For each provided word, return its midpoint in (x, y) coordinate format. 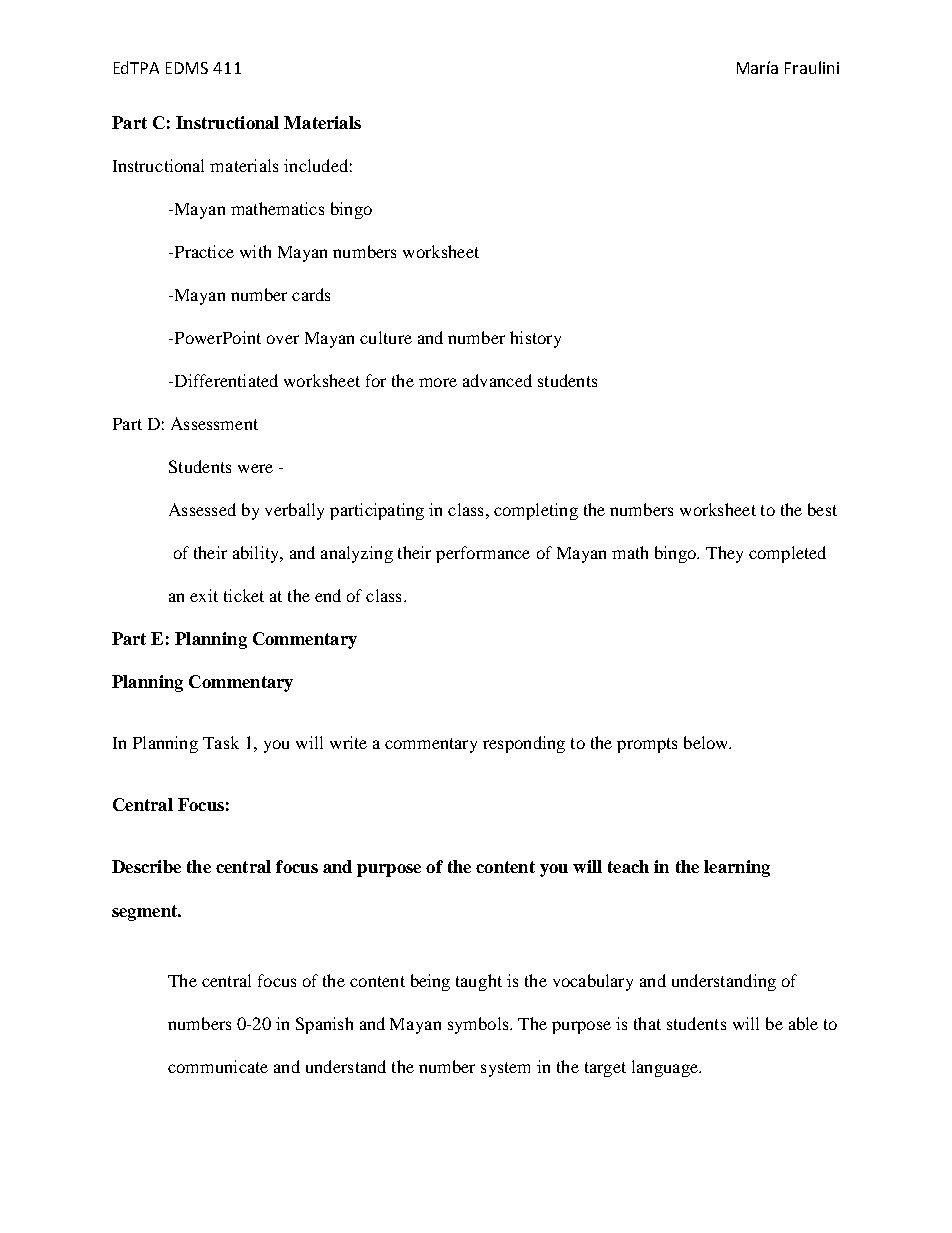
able (803, 1023)
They (724, 554)
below (707, 742)
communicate (218, 1066)
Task (221, 742)
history (535, 339)
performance (483, 554)
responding (524, 744)
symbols (479, 1025)
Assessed (202, 509)
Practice (203, 251)
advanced (497, 380)
